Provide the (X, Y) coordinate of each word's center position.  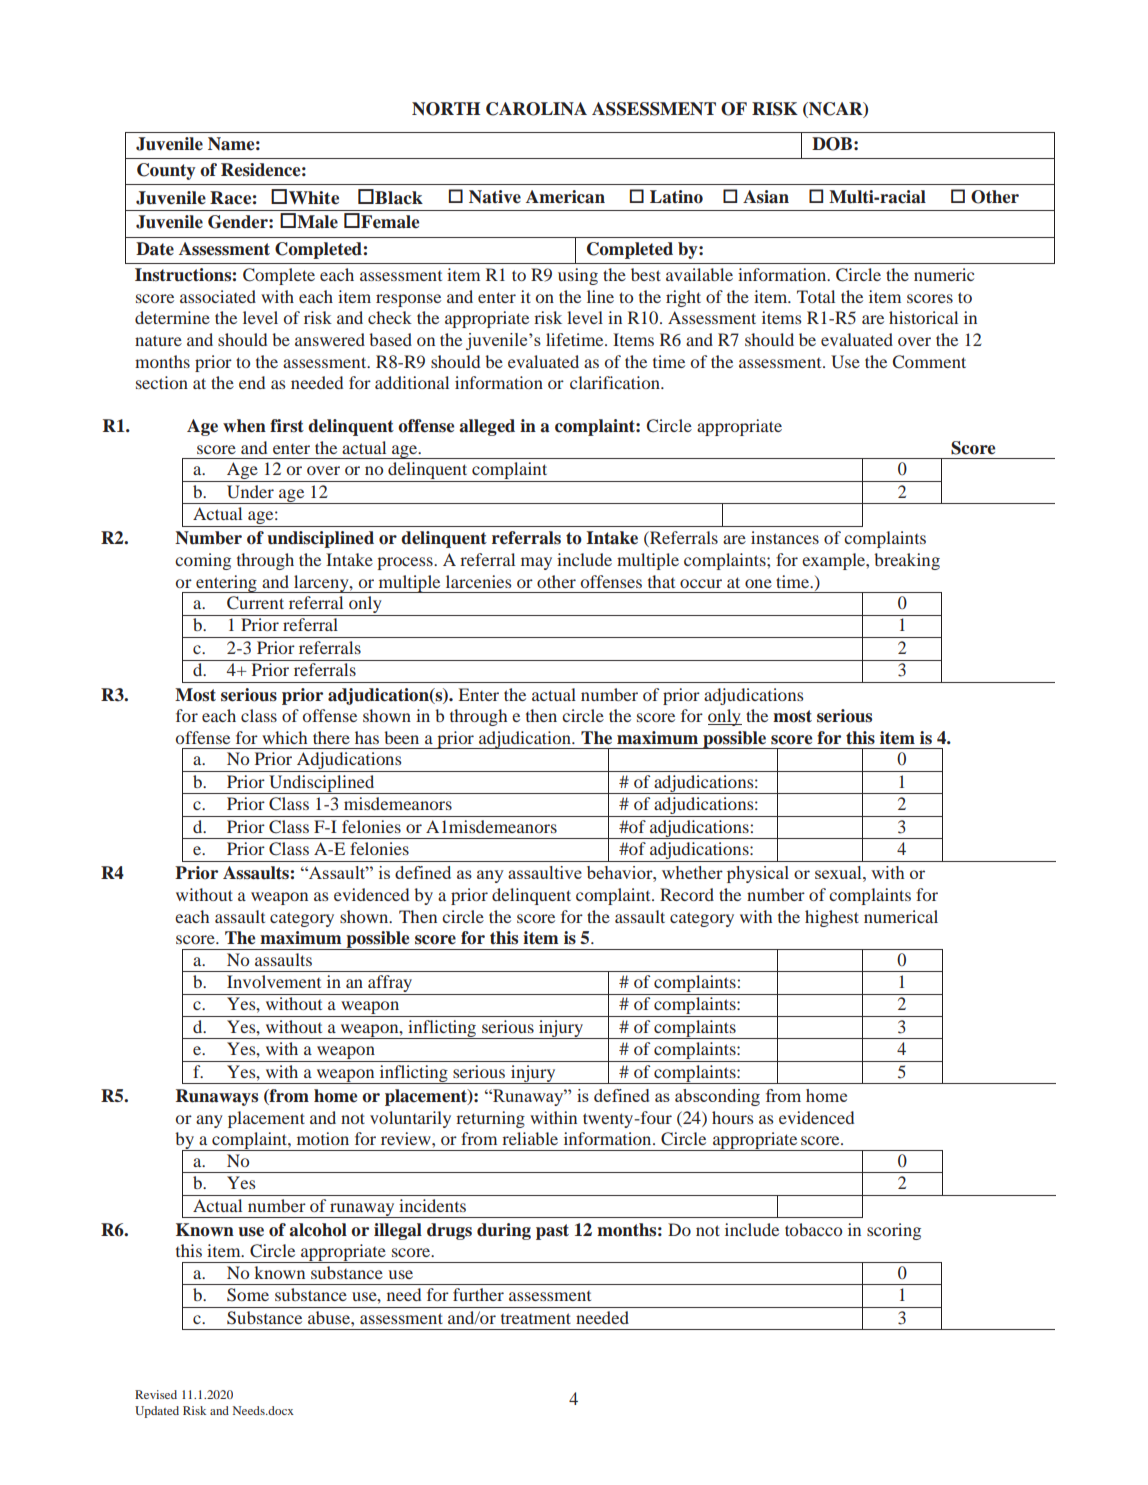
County (166, 171)
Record (687, 894)
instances (785, 537)
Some (248, 1295)
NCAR (836, 109)
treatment (536, 1318)
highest (832, 918)
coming (203, 561)
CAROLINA (536, 109)
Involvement (274, 981)
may (536, 563)
